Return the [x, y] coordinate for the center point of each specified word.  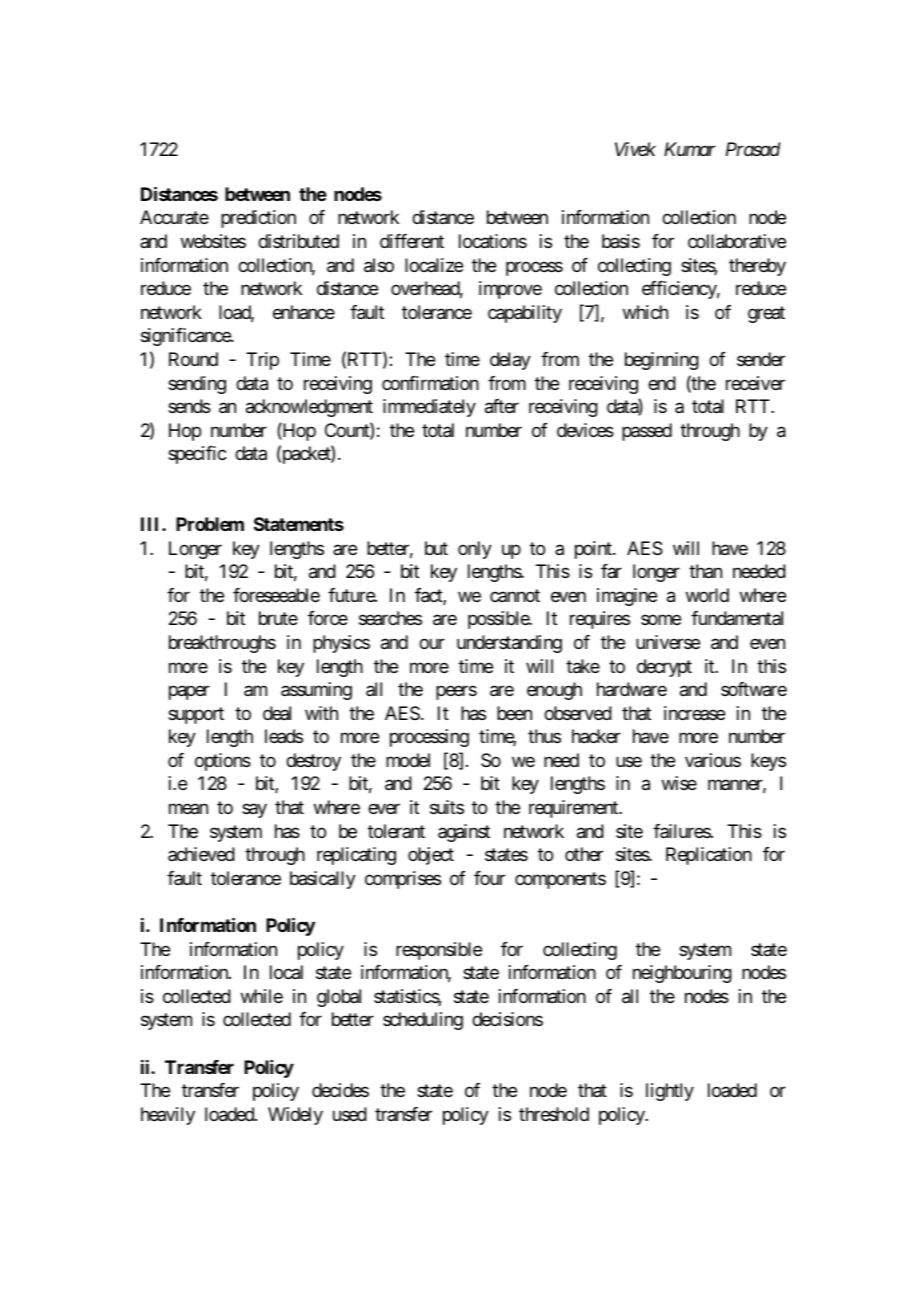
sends [189, 406]
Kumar [690, 149]
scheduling [423, 1021]
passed [647, 432]
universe [668, 642]
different [412, 241]
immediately [429, 408]
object [431, 856]
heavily [168, 1116]
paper [189, 693]
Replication [709, 856]
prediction [258, 219]
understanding [509, 644]
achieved [201, 854]
